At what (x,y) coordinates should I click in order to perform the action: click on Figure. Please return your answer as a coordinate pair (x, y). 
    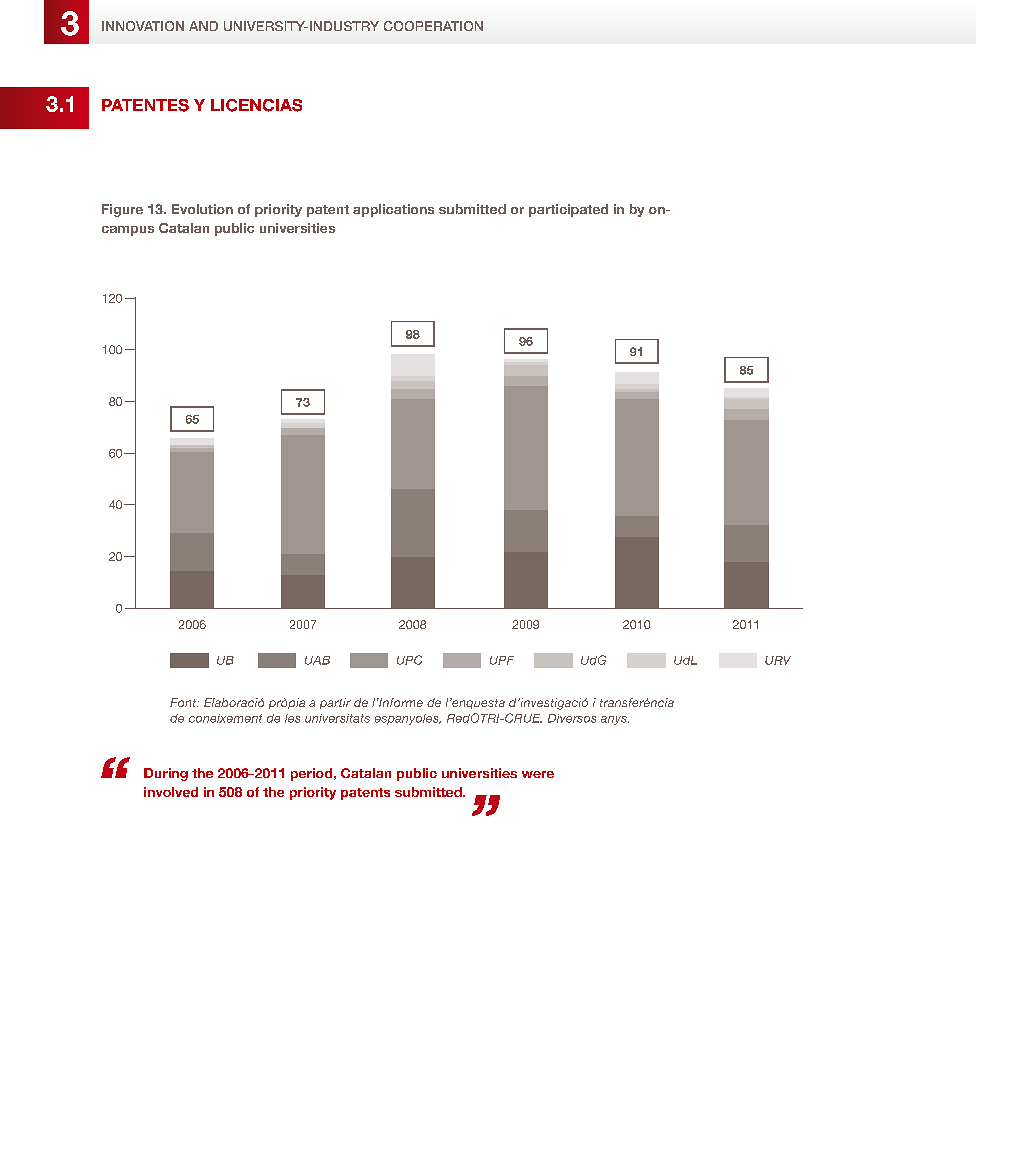
    Looking at the image, I should click on (122, 210).
